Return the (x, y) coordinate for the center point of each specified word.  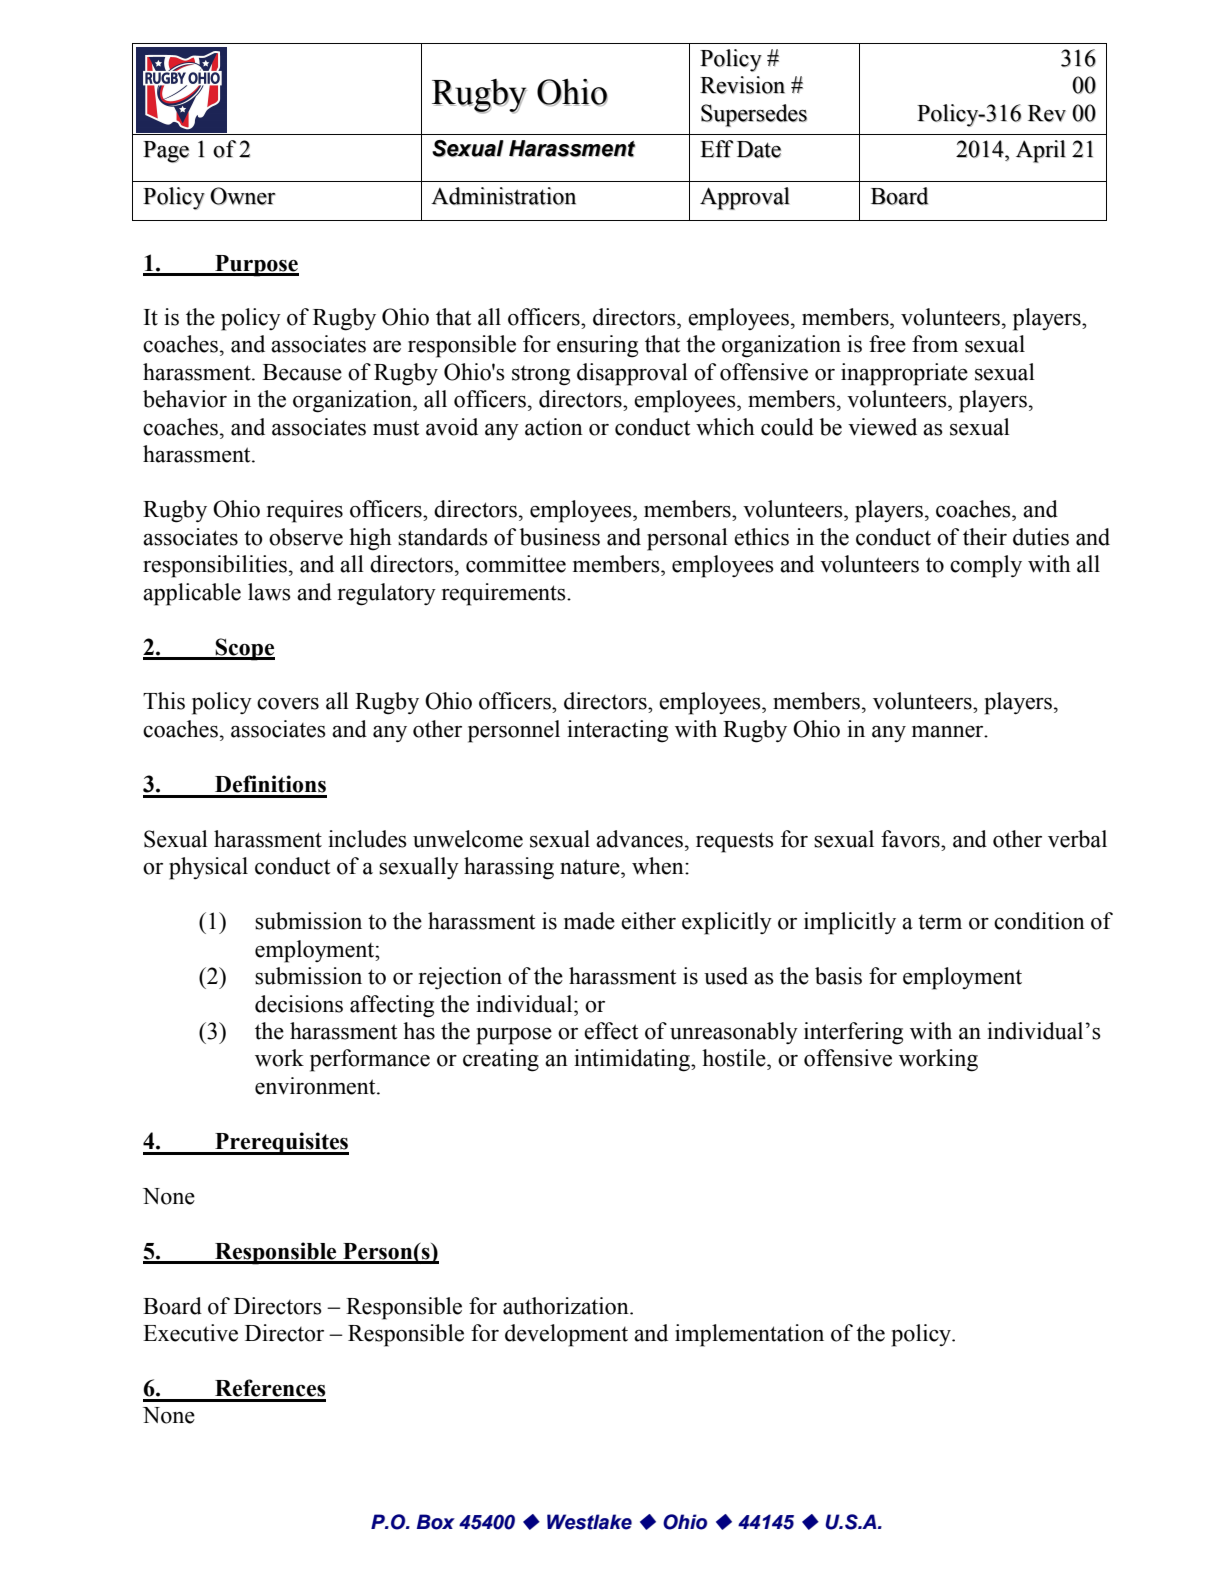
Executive (190, 1333)
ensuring (597, 346)
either (648, 921)
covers (288, 704)
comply (986, 566)
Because (302, 372)
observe (306, 537)
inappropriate (904, 374)
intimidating (633, 1060)
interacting (617, 731)
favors (911, 839)
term (940, 922)
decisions (299, 1004)
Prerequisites (281, 1143)
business (560, 537)
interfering (853, 1033)
